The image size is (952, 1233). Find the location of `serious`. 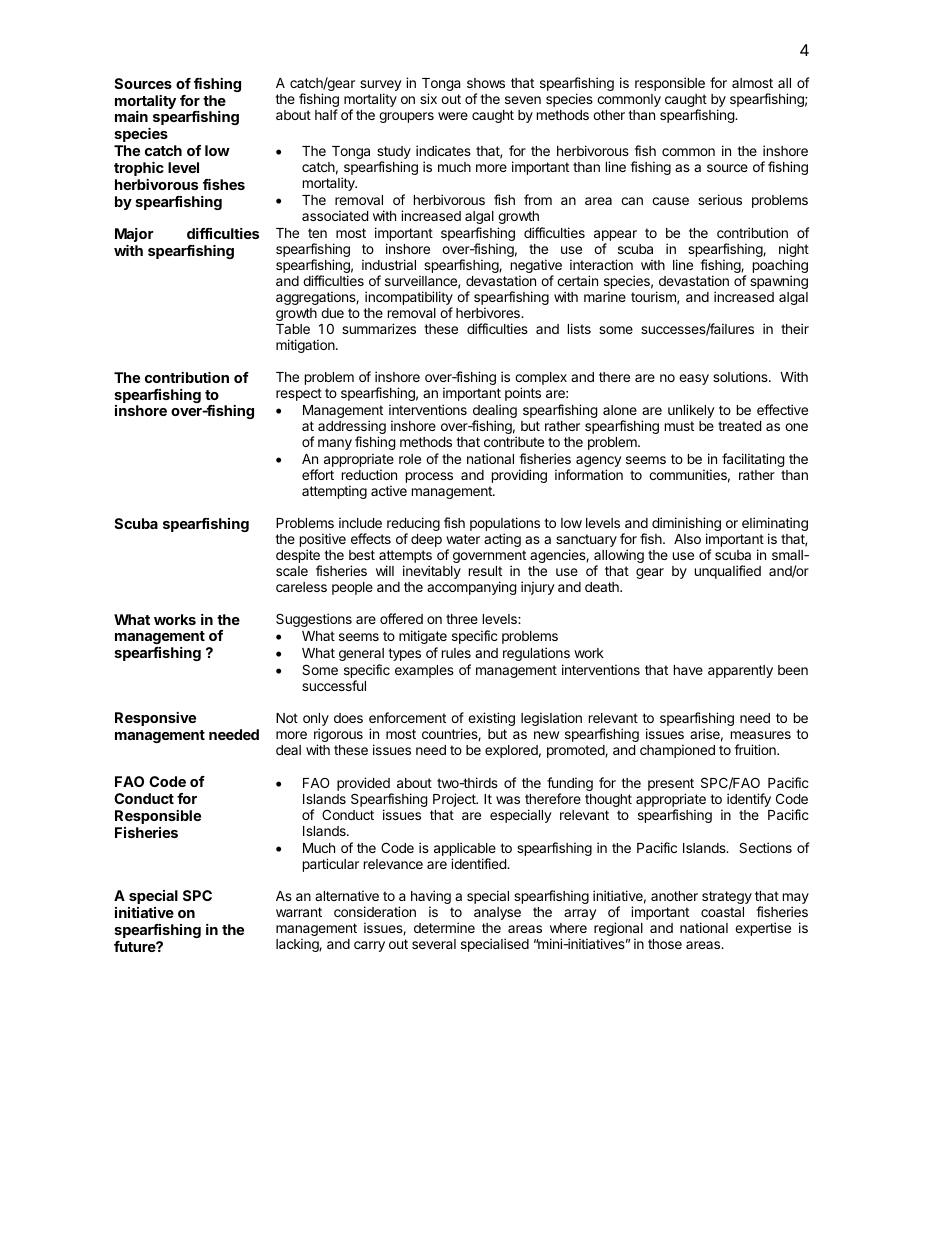

serious is located at coordinates (720, 199).
